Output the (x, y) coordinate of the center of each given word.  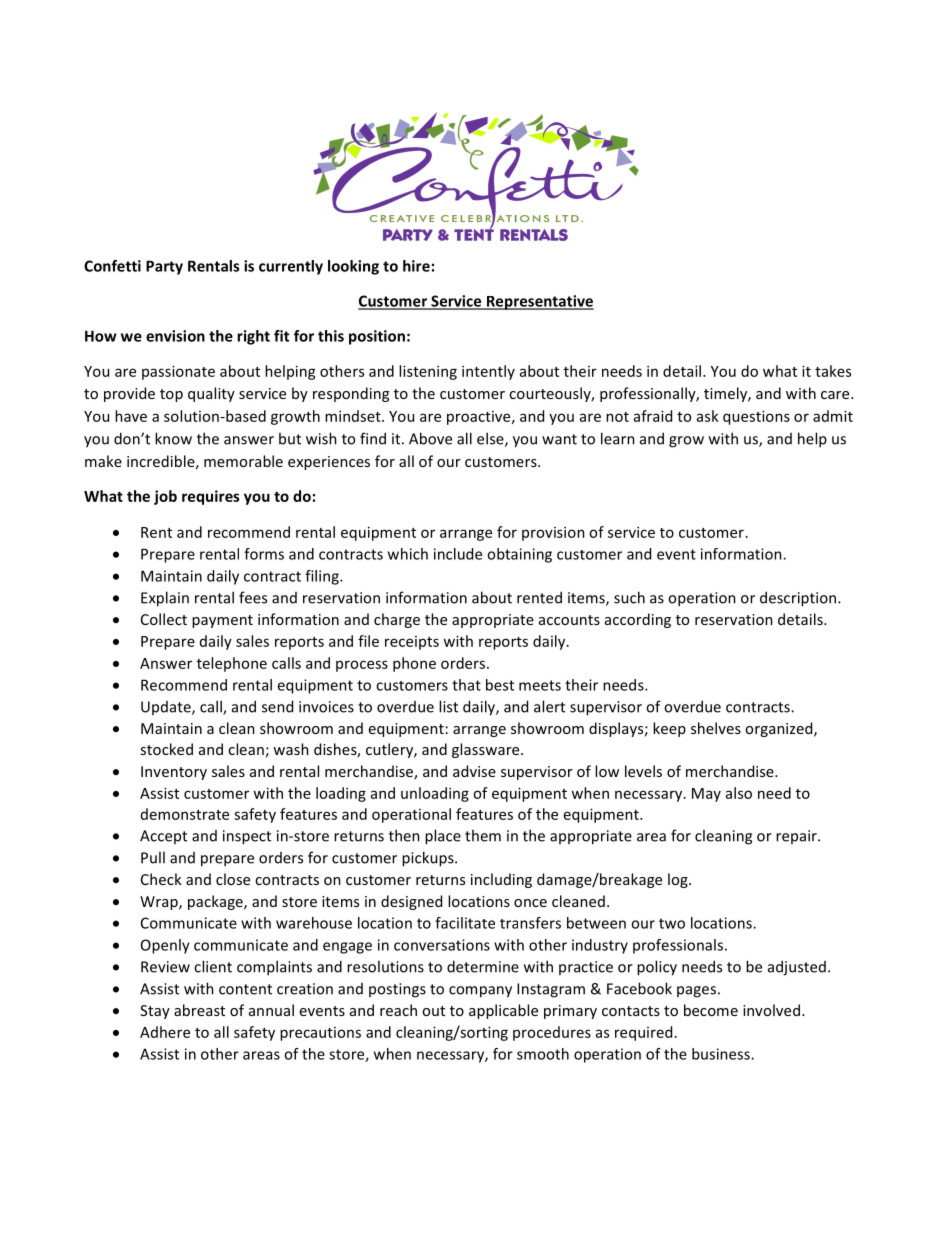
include (458, 554)
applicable (503, 1011)
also (739, 793)
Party (164, 267)
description (799, 599)
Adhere (165, 1032)
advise (474, 771)
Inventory (174, 773)
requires (211, 497)
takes (833, 371)
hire (416, 266)
